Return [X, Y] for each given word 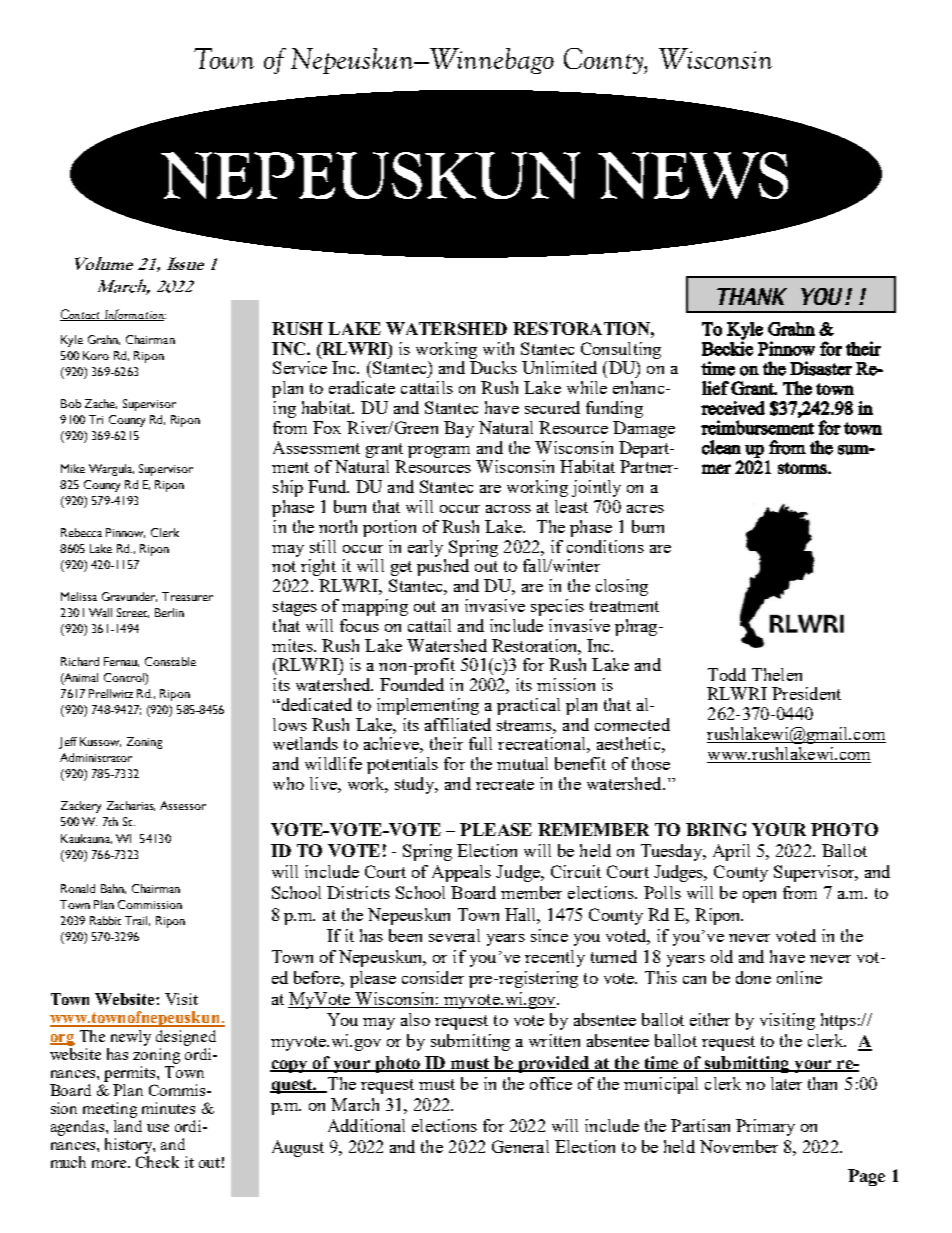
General [520, 1146]
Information [134, 315]
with [498, 348]
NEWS [693, 175]
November [739, 1146]
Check [157, 1162]
